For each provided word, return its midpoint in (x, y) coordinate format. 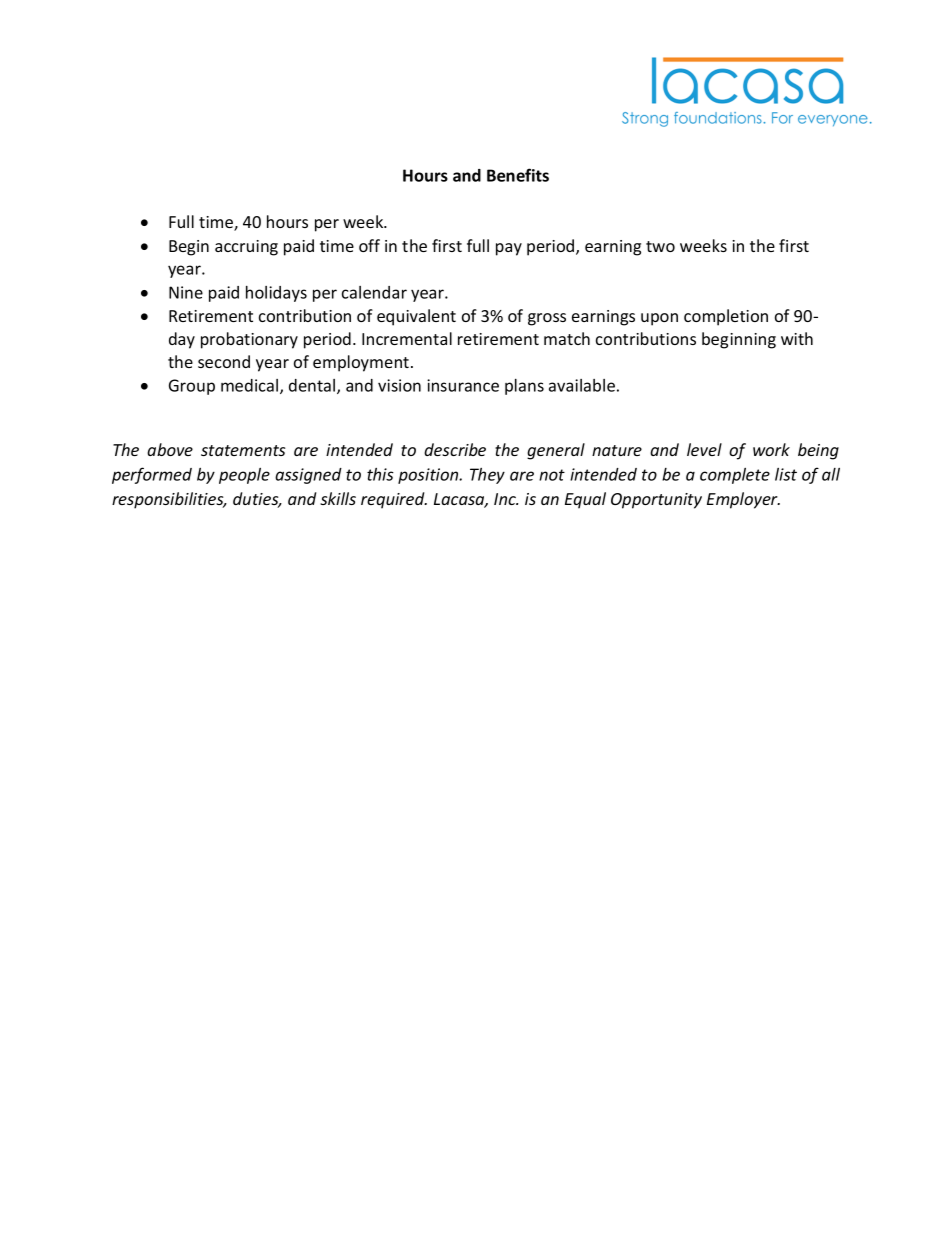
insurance (463, 385)
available (582, 385)
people (244, 476)
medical (251, 386)
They (487, 476)
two (660, 246)
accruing (246, 248)
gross (547, 319)
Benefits (518, 175)
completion (726, 317)
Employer (743, 500)
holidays (276, 294)
